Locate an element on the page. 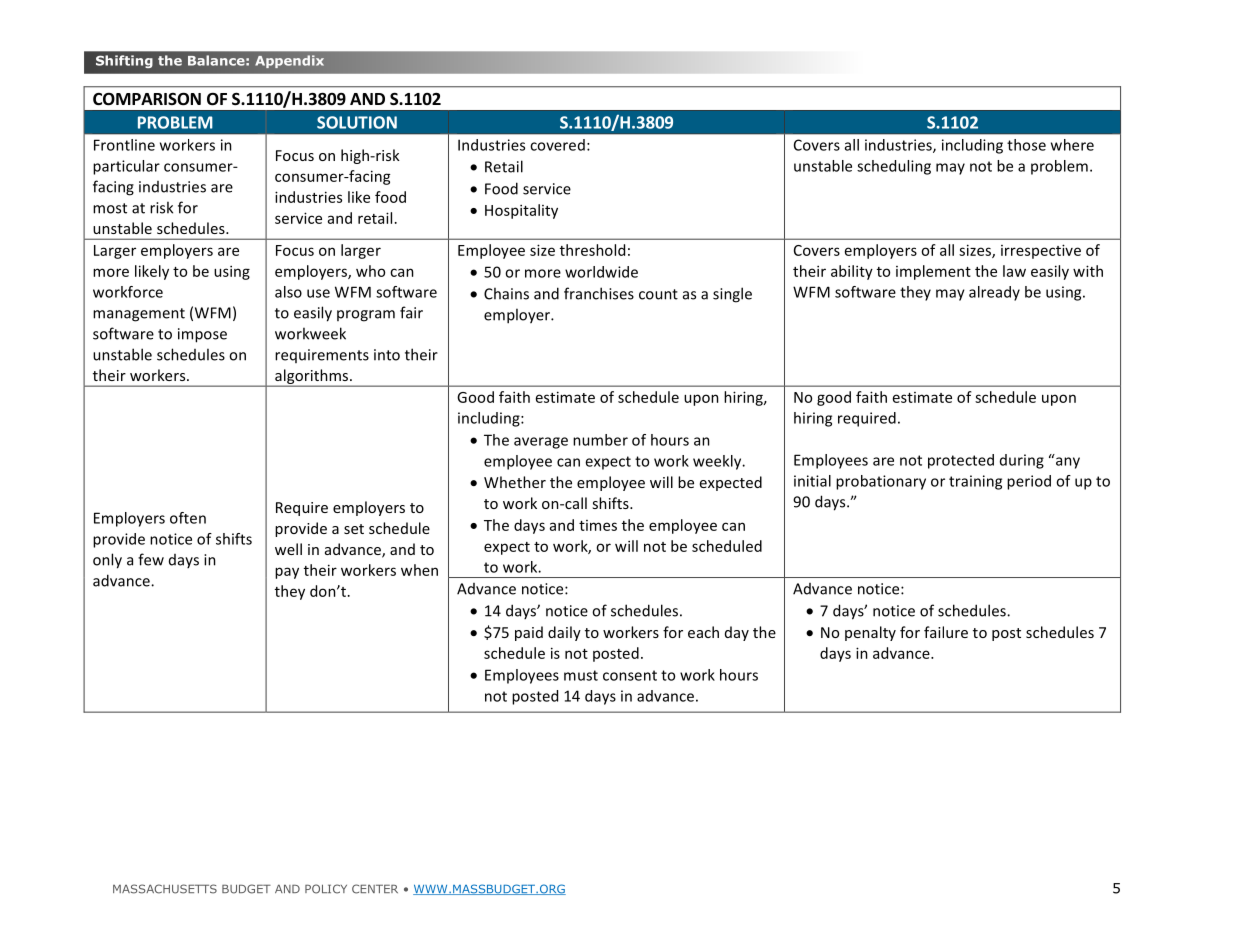 Image resolution: width=1233 pixels, height=952 pixels. MASSACHUSETTS is located at coordinates (165, 889).
